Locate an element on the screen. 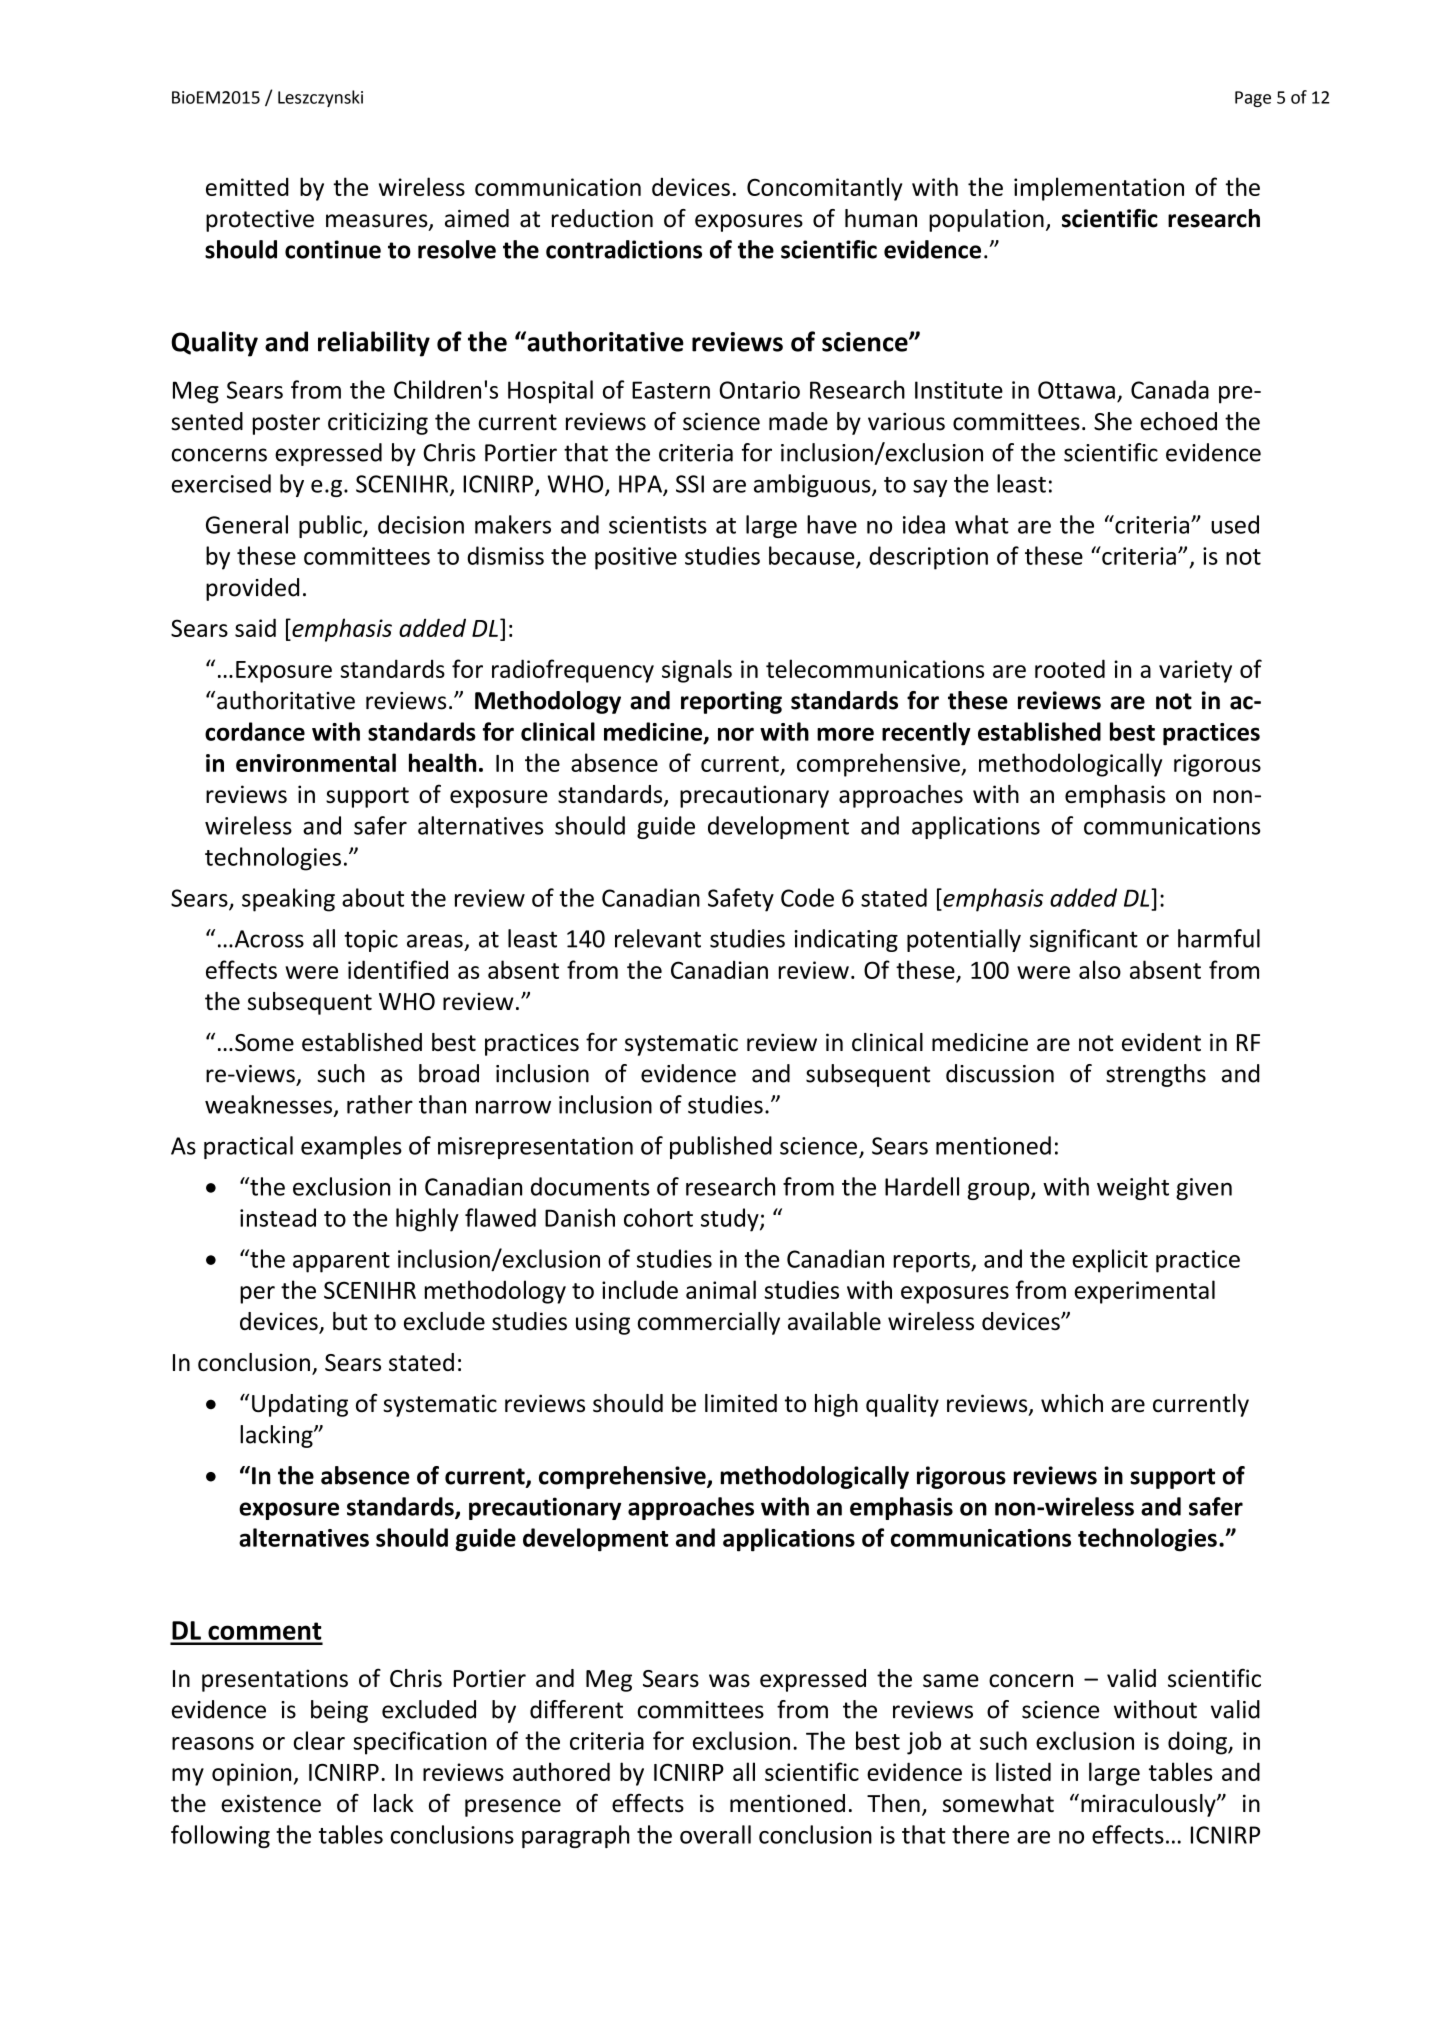 This screenshot has height=2026, width=1432. study is located at coordinates (731, 1220).
